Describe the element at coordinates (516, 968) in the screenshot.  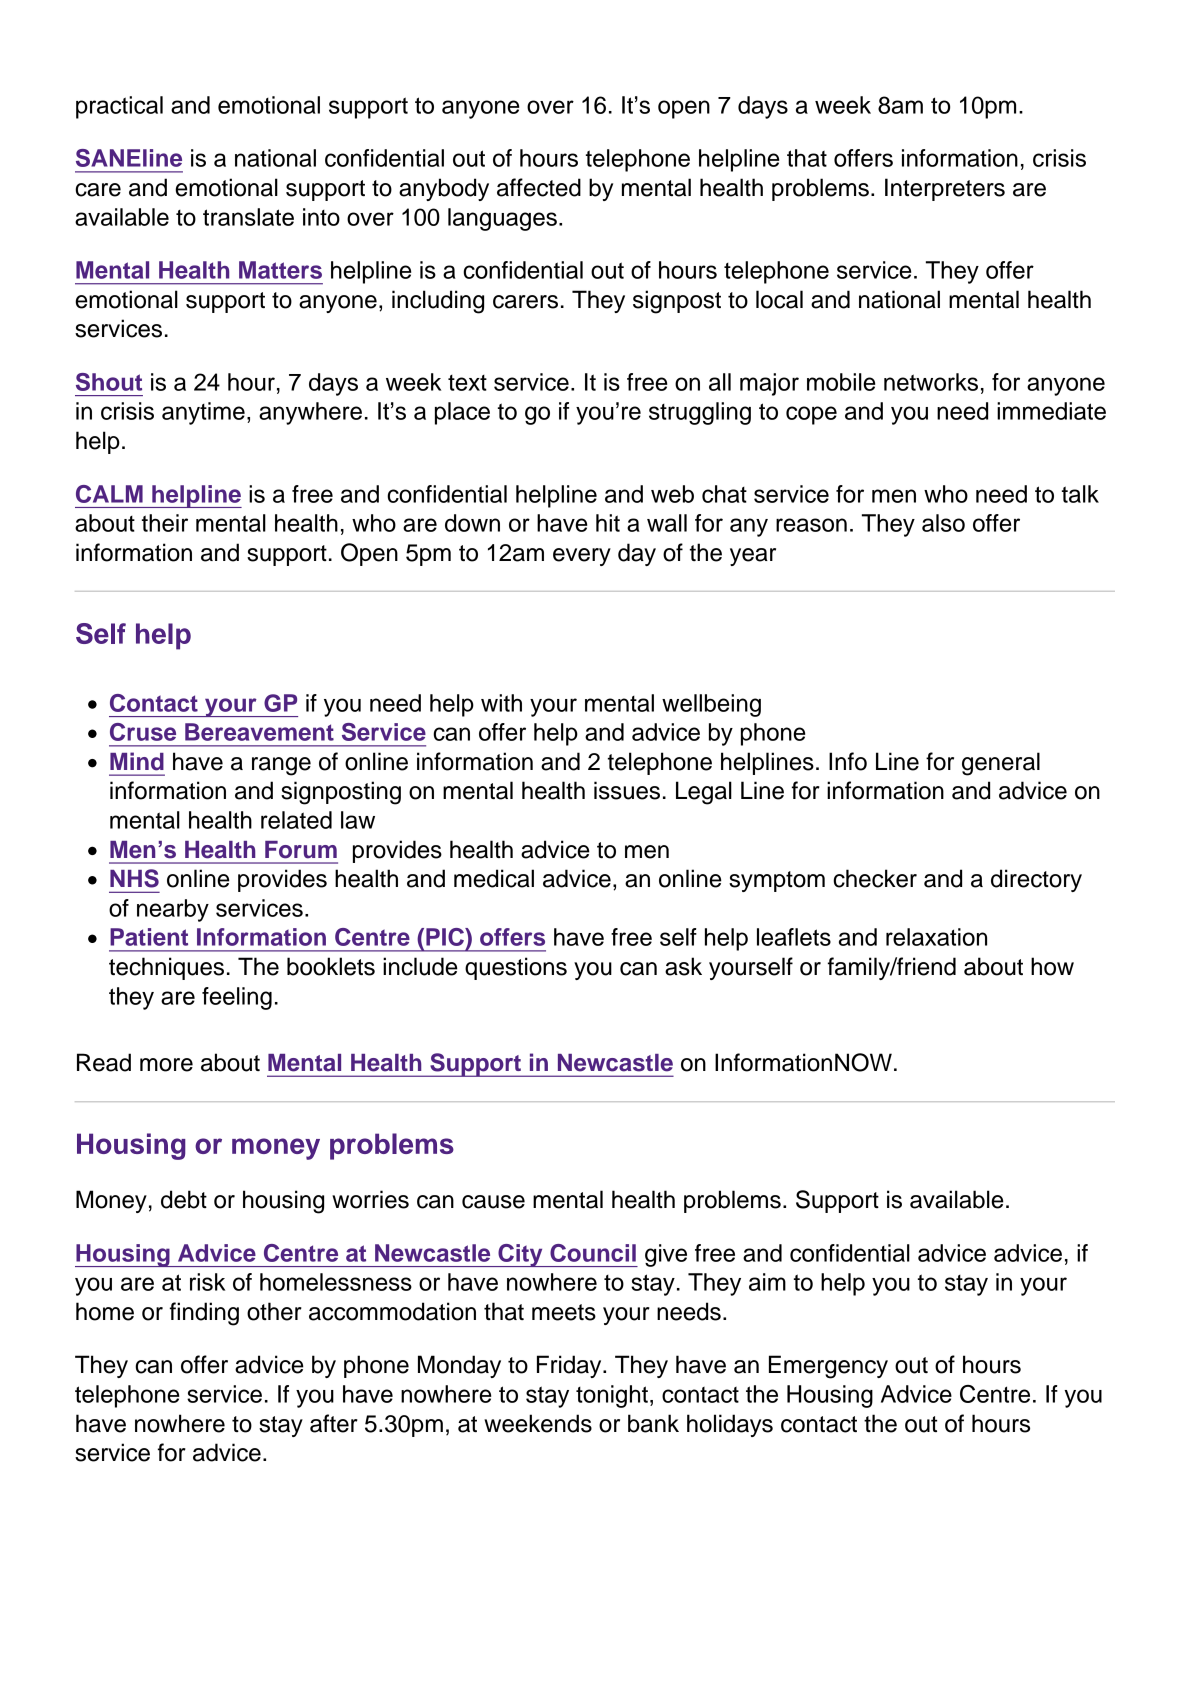
I see `questions` at that location.
